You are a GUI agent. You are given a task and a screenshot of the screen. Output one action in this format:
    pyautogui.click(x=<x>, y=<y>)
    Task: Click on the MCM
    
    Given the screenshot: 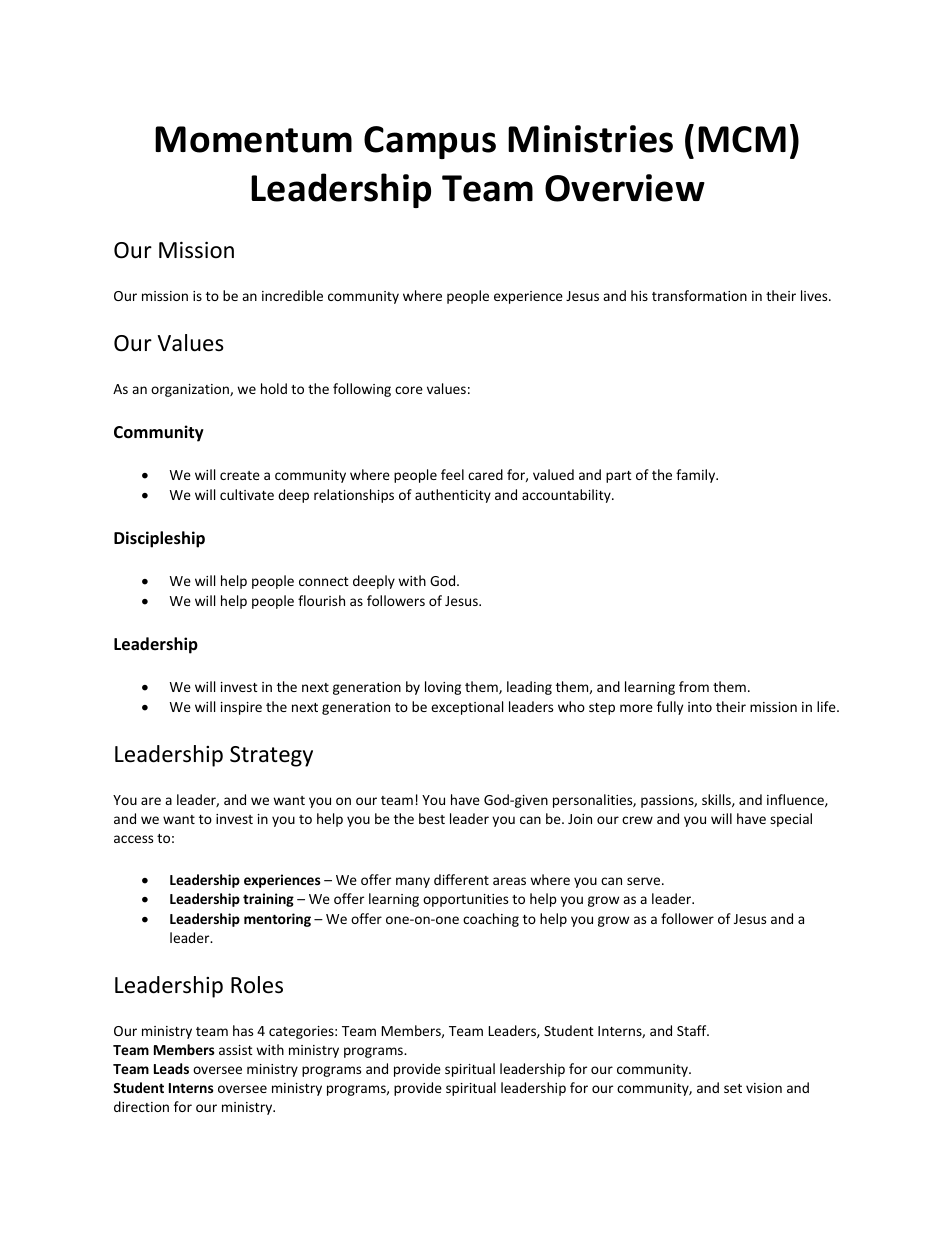 What is the action you would take?
    pyautogui.click(x=742, y=139)
